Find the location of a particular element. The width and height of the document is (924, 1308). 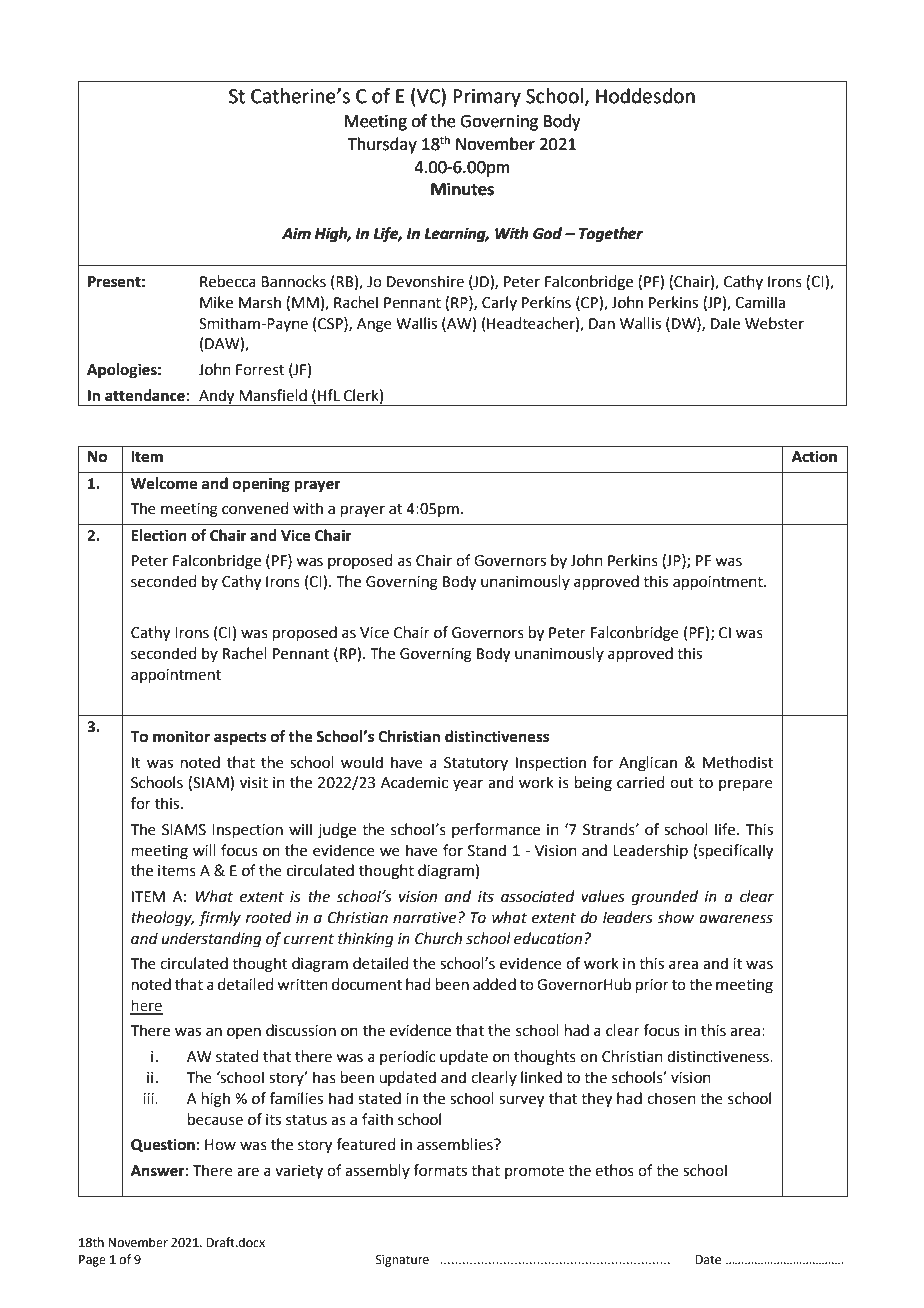

Page is located at coordinates (92, 1261).
